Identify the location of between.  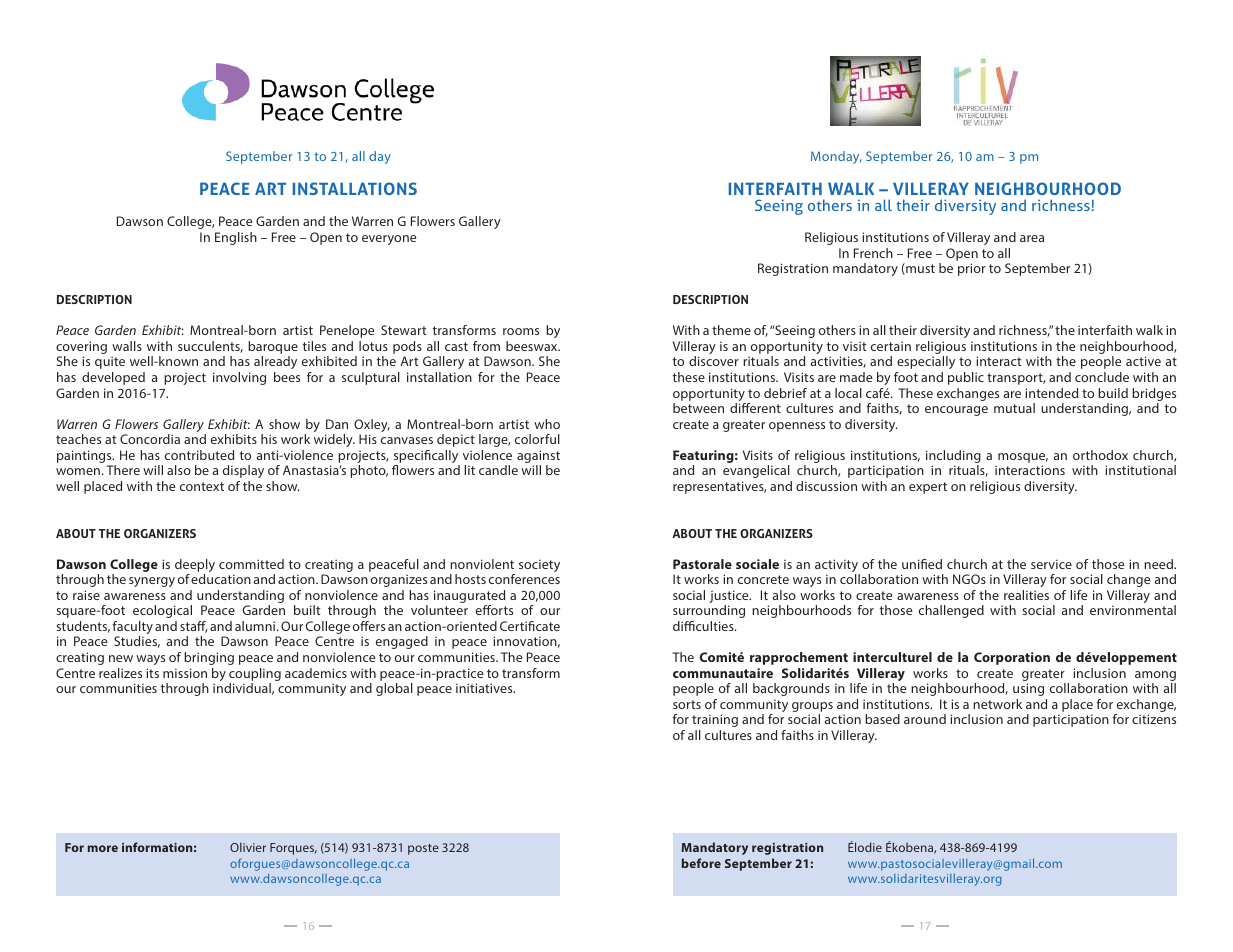
(698, 408).
